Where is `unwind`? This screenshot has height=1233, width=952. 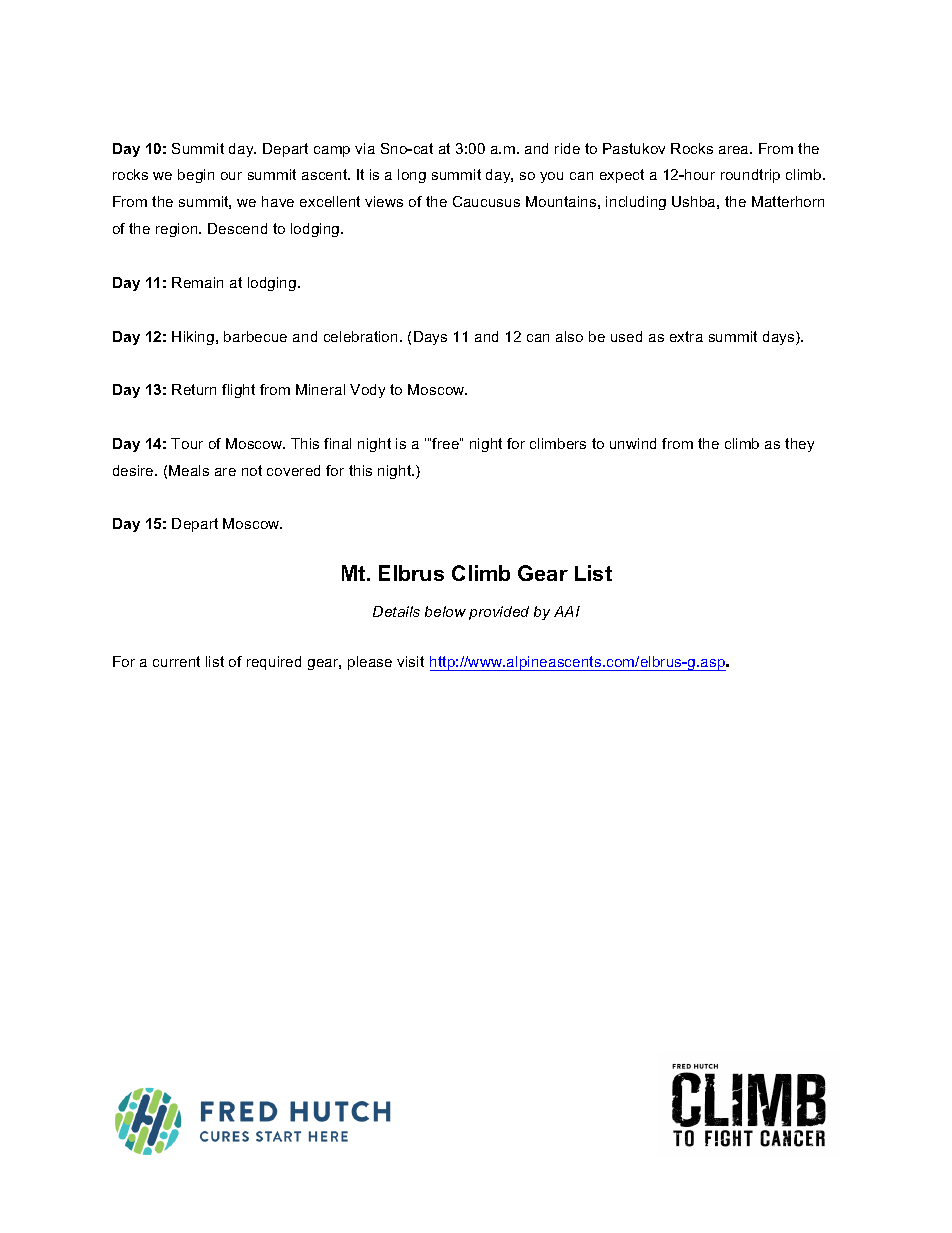
unwind is located at coordinates (633, 443).
